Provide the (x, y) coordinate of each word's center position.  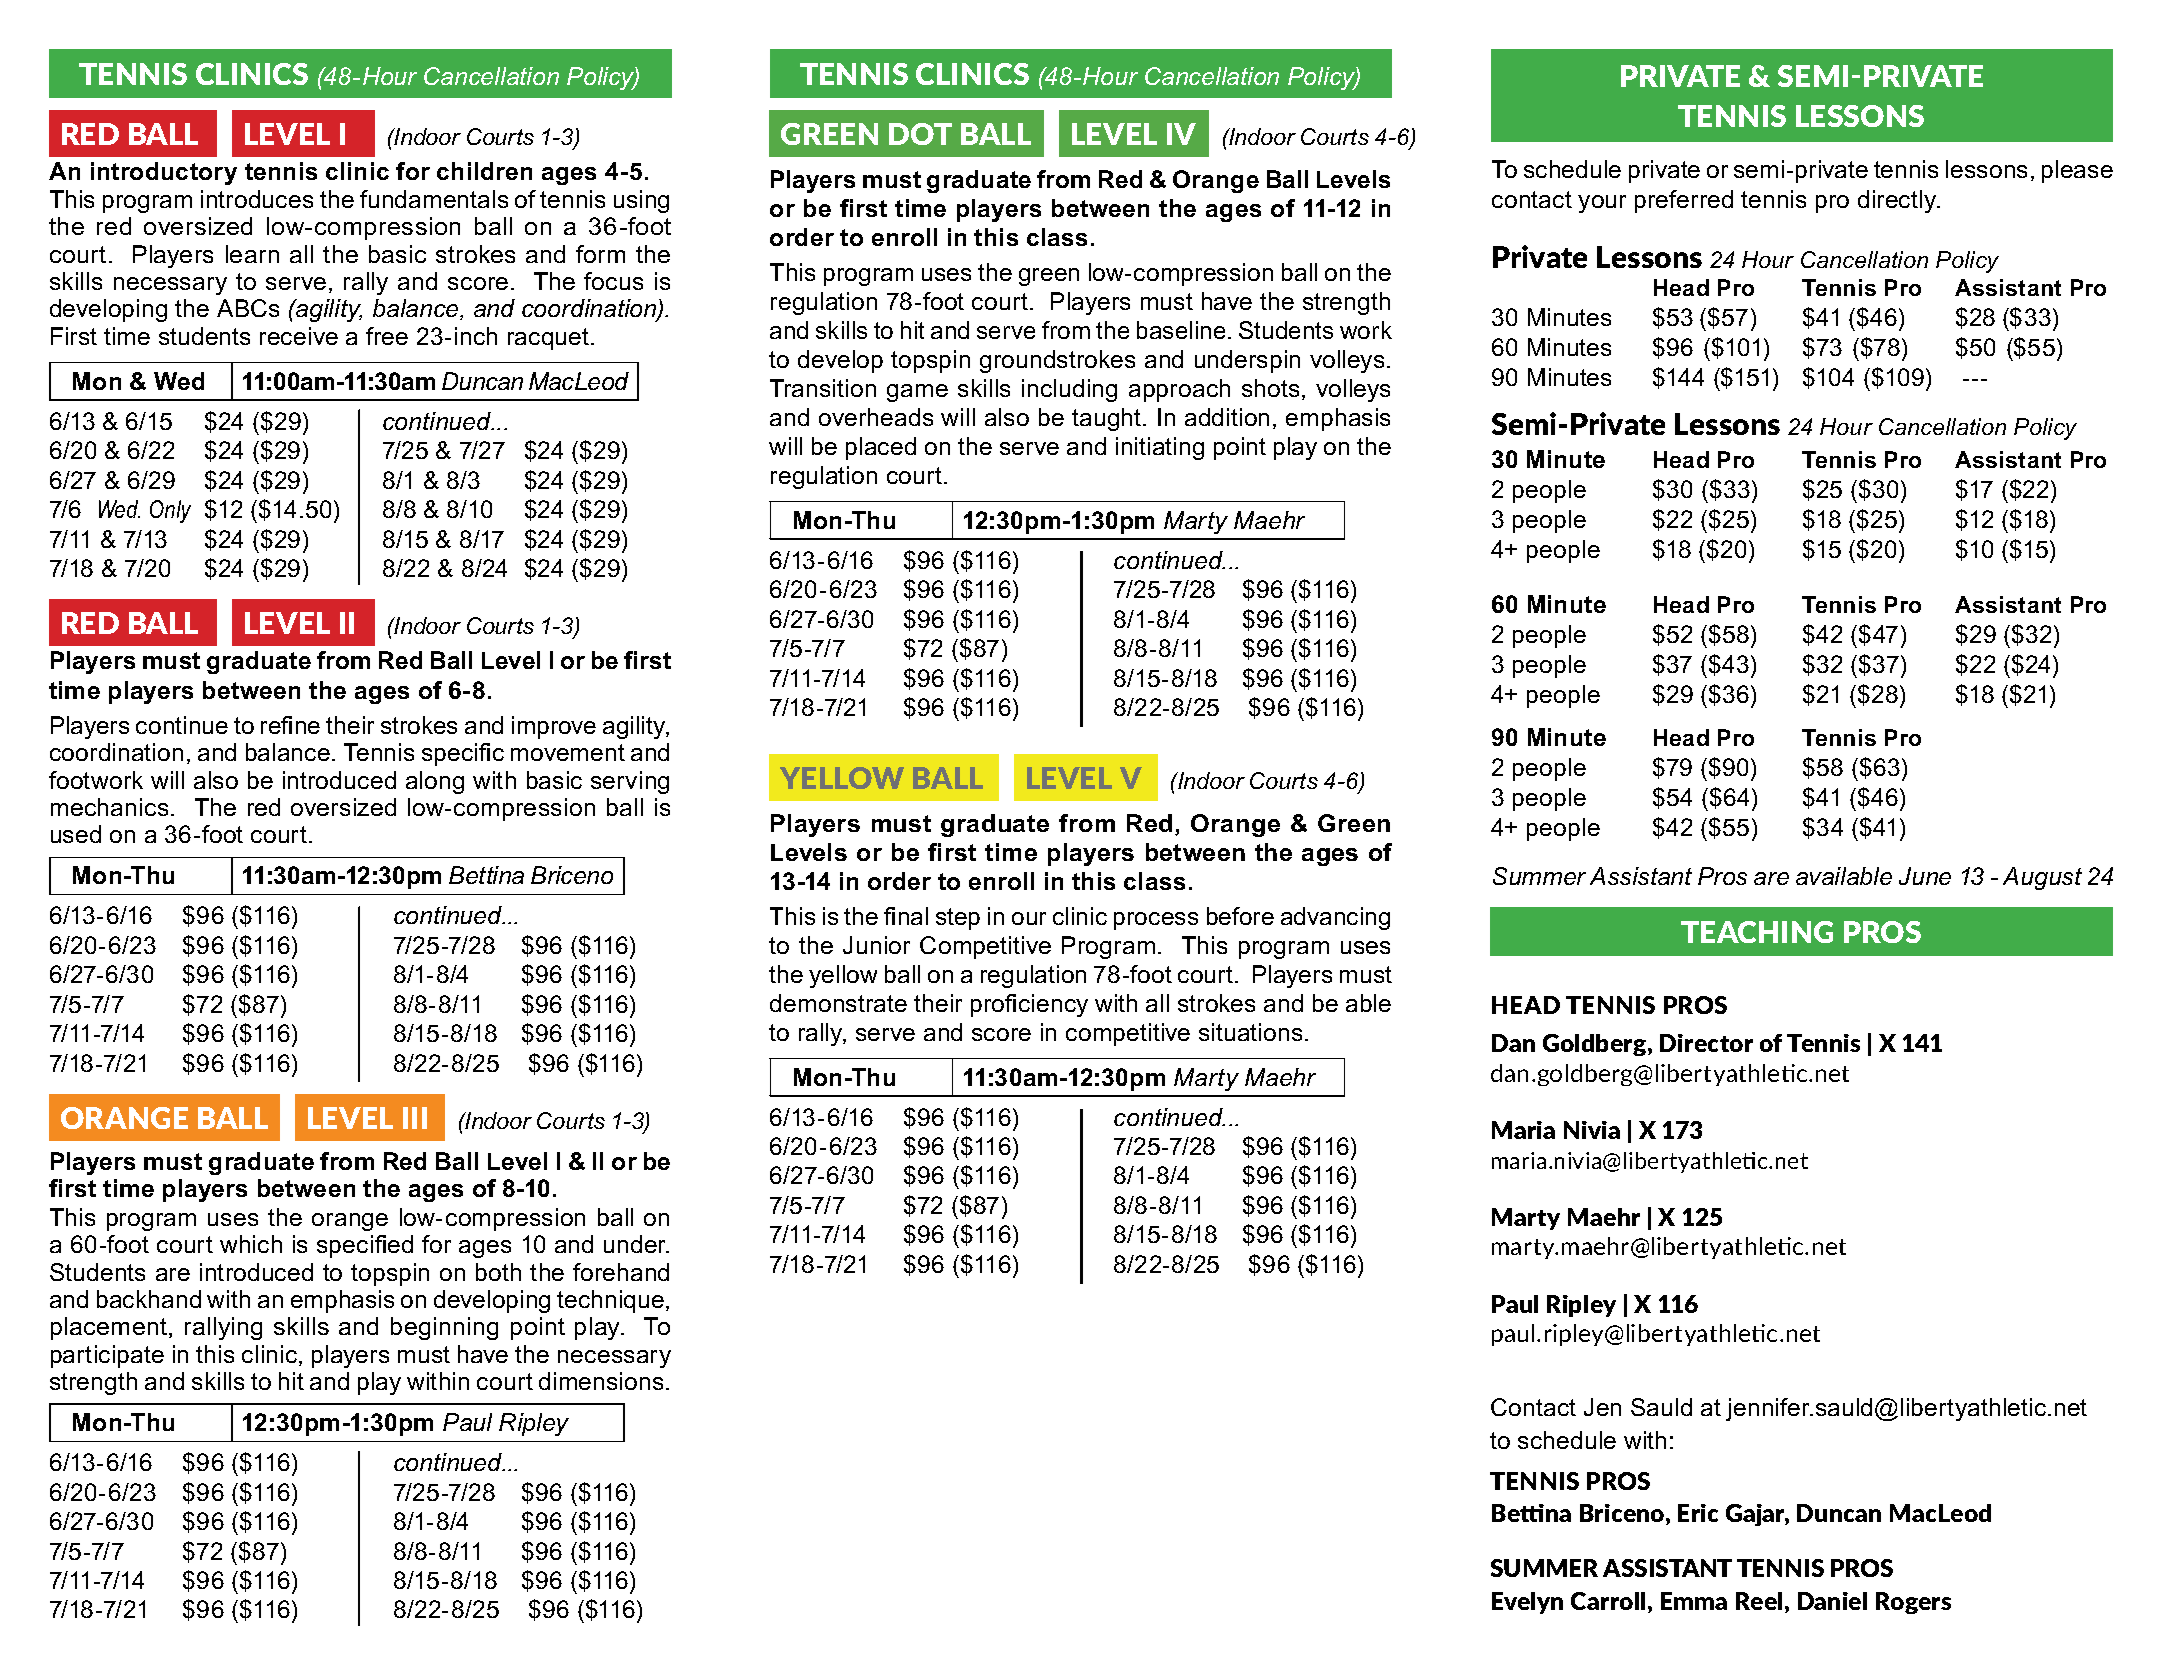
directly (1898, 201)
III (415, 1118)
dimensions (601, 1381)
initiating (1160, 448)
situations (1250, 1032)
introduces (257, 199)
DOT (920, 134)
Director (1706, 1043)
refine (290, 725)
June (1925, 876)
